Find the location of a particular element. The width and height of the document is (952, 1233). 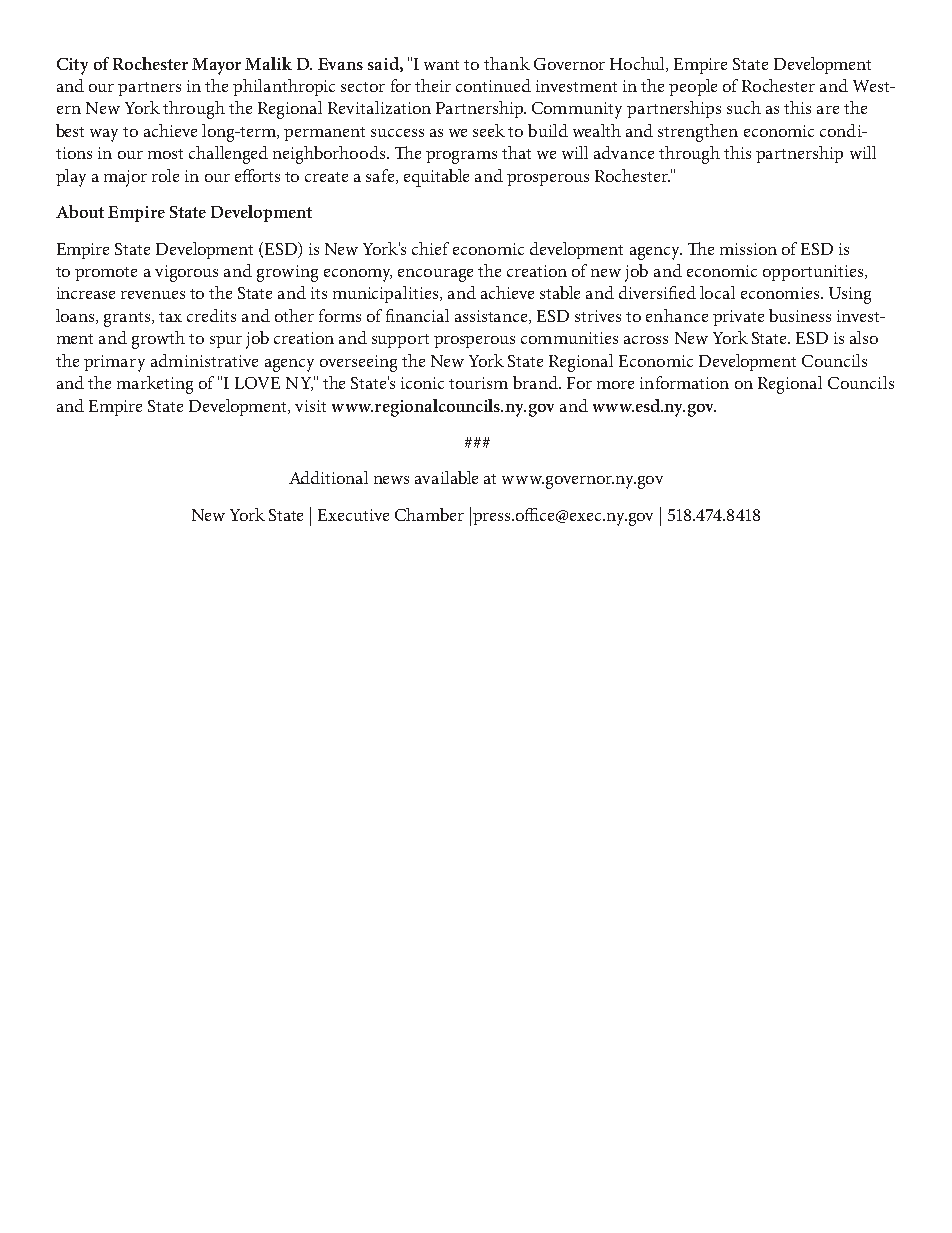

economies is located at coordinates (780, 293).
